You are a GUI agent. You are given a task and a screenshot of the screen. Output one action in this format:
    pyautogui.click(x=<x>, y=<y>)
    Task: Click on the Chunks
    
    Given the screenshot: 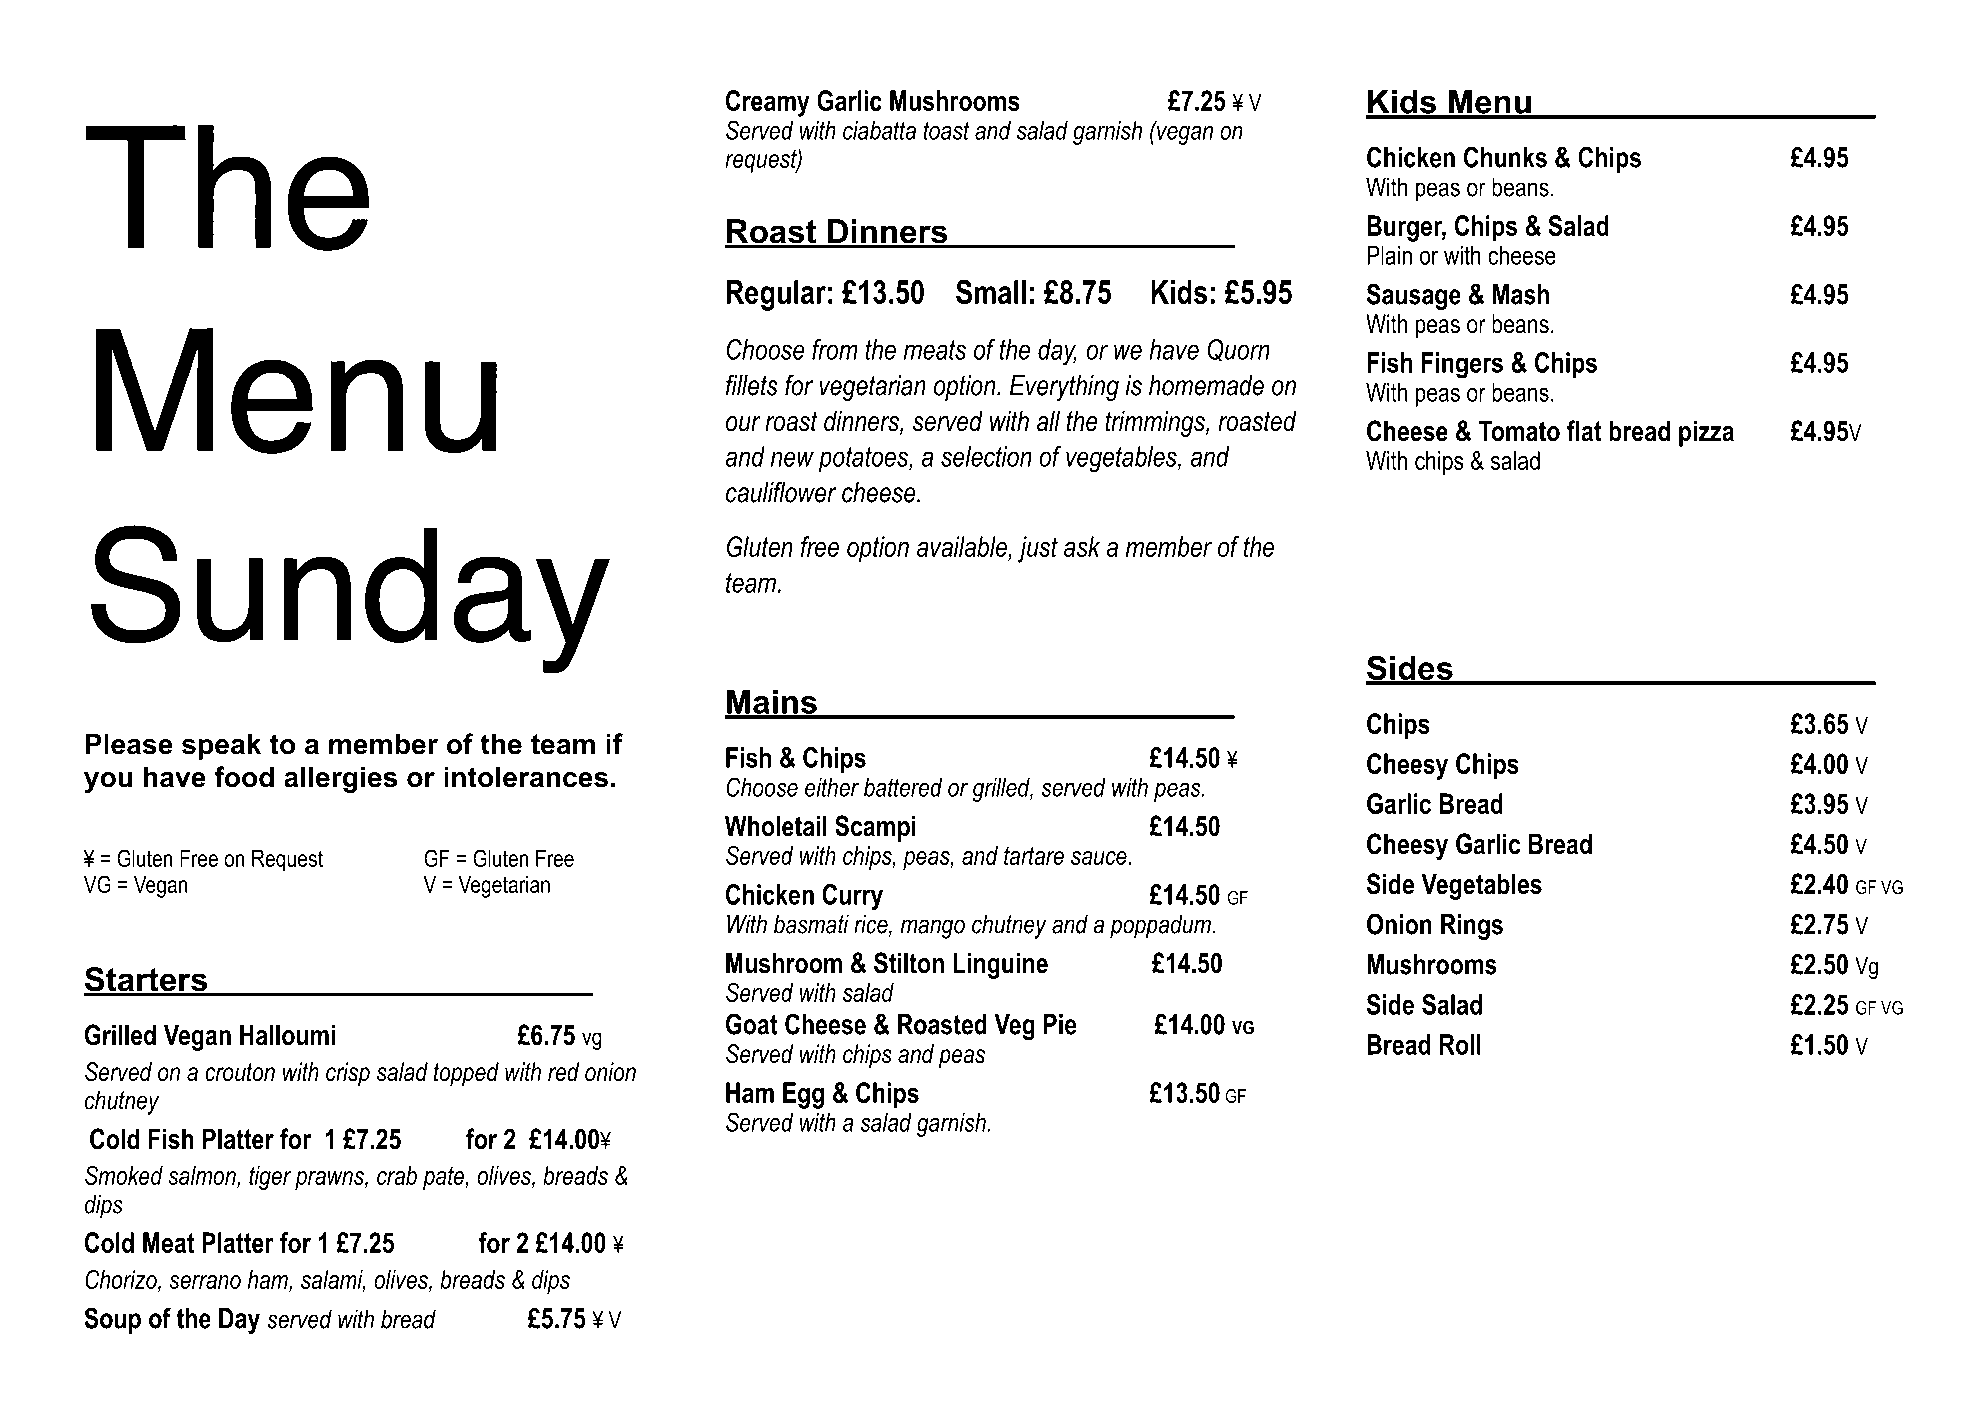 What is the action you would take?
    pyautogui.click(x=1505, y=157)
